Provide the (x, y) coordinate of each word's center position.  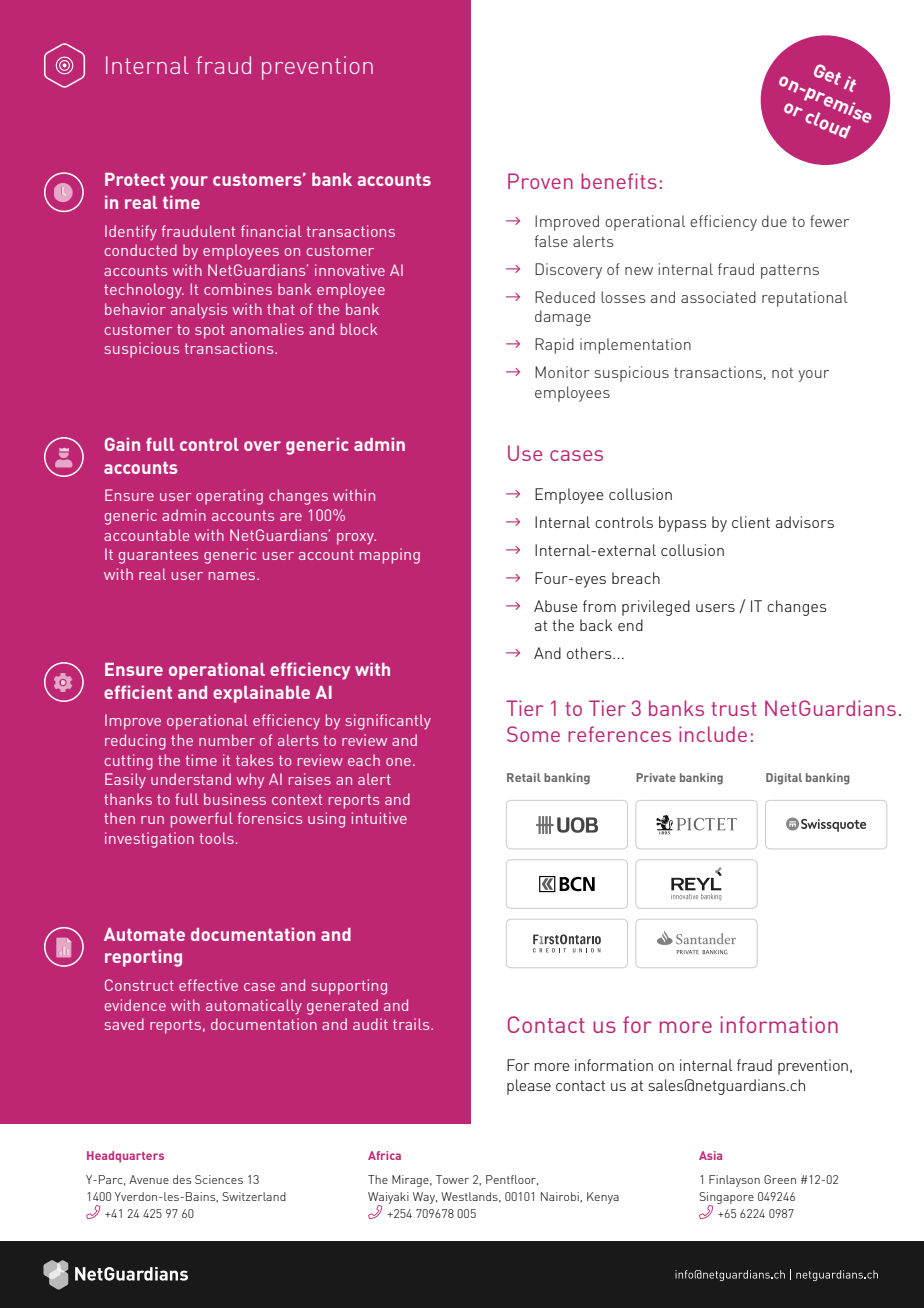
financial (271, 231)
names (233, 576)
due (774, 221)
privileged (656, 608)
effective (208, 985)
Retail (524, 777)
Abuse (555, 606)
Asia (710, 1155)
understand (191, 779)
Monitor (562, 372)
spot (210, 331)
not (782, 372)
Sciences (219, 1179)
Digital (784, 779)
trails (412, 1024)
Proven (540, 181)
